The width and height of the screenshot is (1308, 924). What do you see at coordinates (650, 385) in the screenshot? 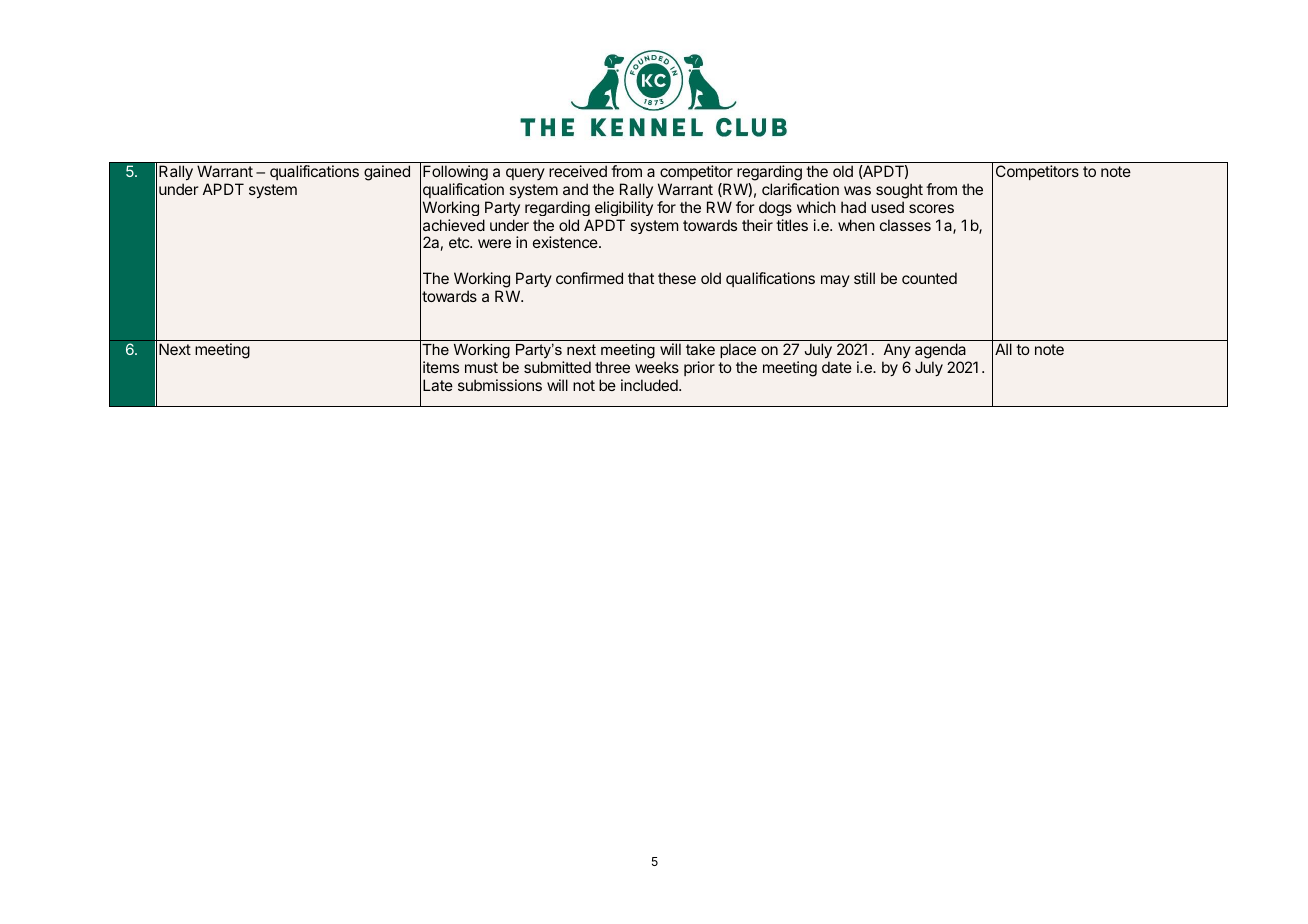
I see `included` at bounding box center [650, 385].
